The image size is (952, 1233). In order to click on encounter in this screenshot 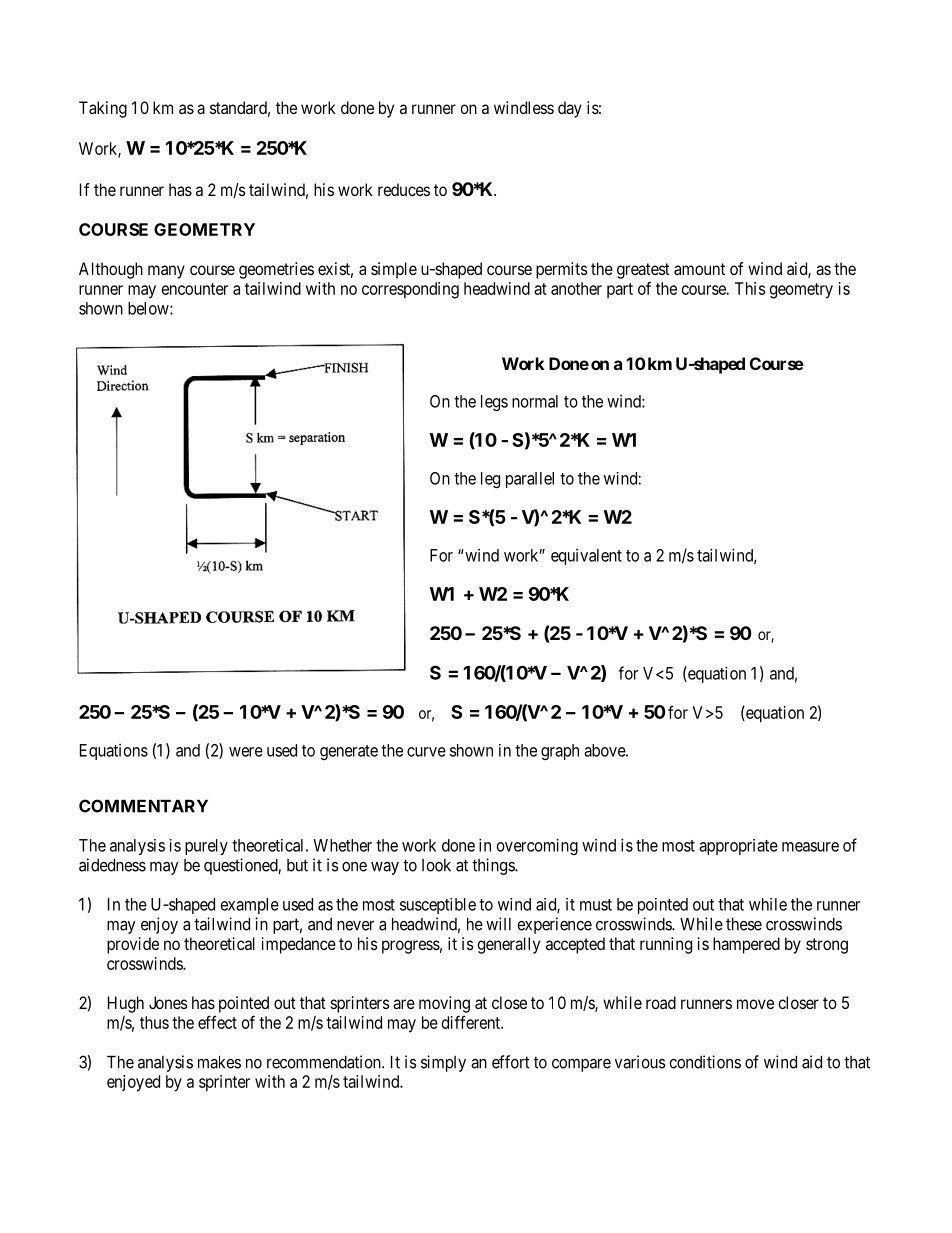, I will do `click(195, 289)`.
